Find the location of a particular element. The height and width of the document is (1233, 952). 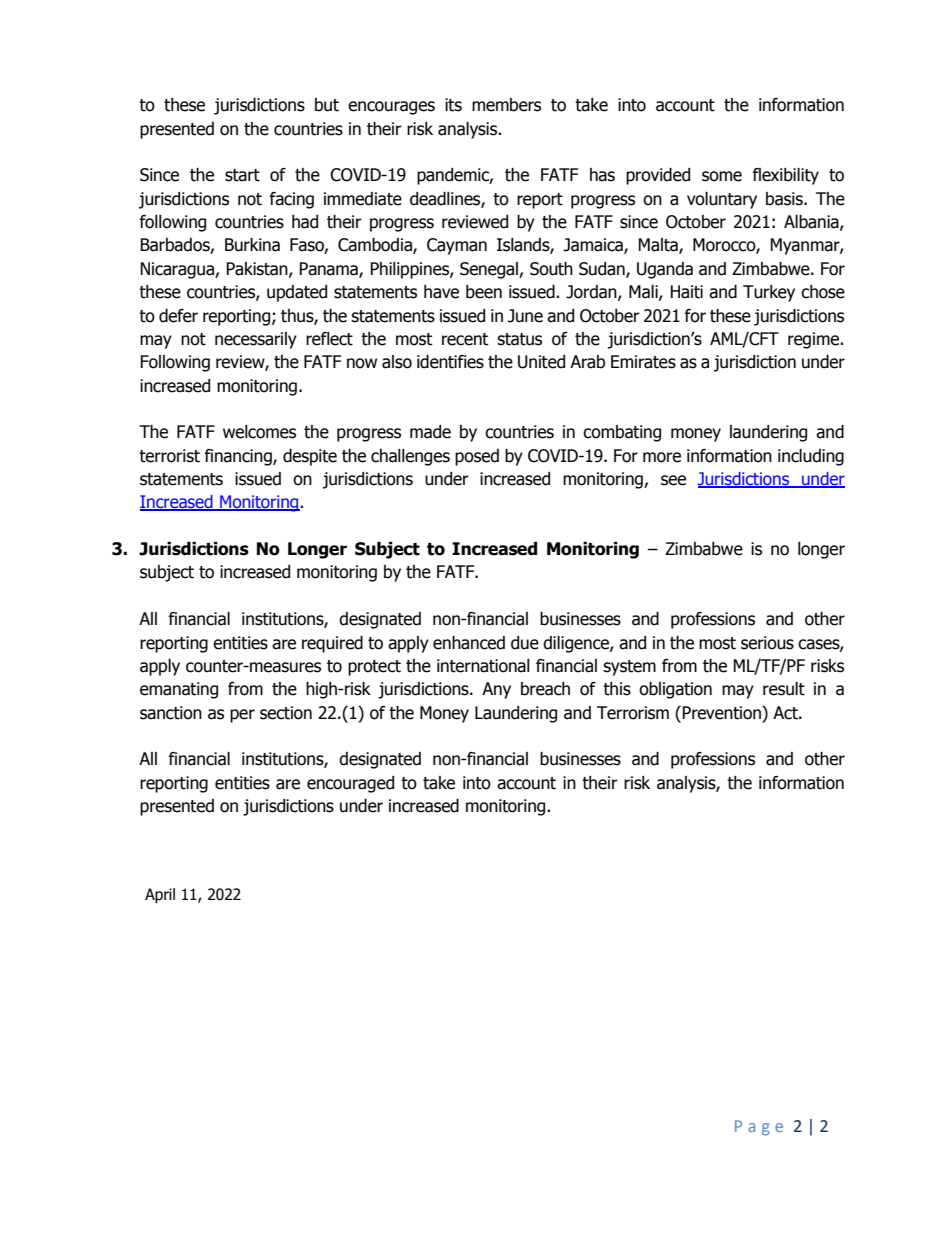

regime is located at coordinates (815, 340).
